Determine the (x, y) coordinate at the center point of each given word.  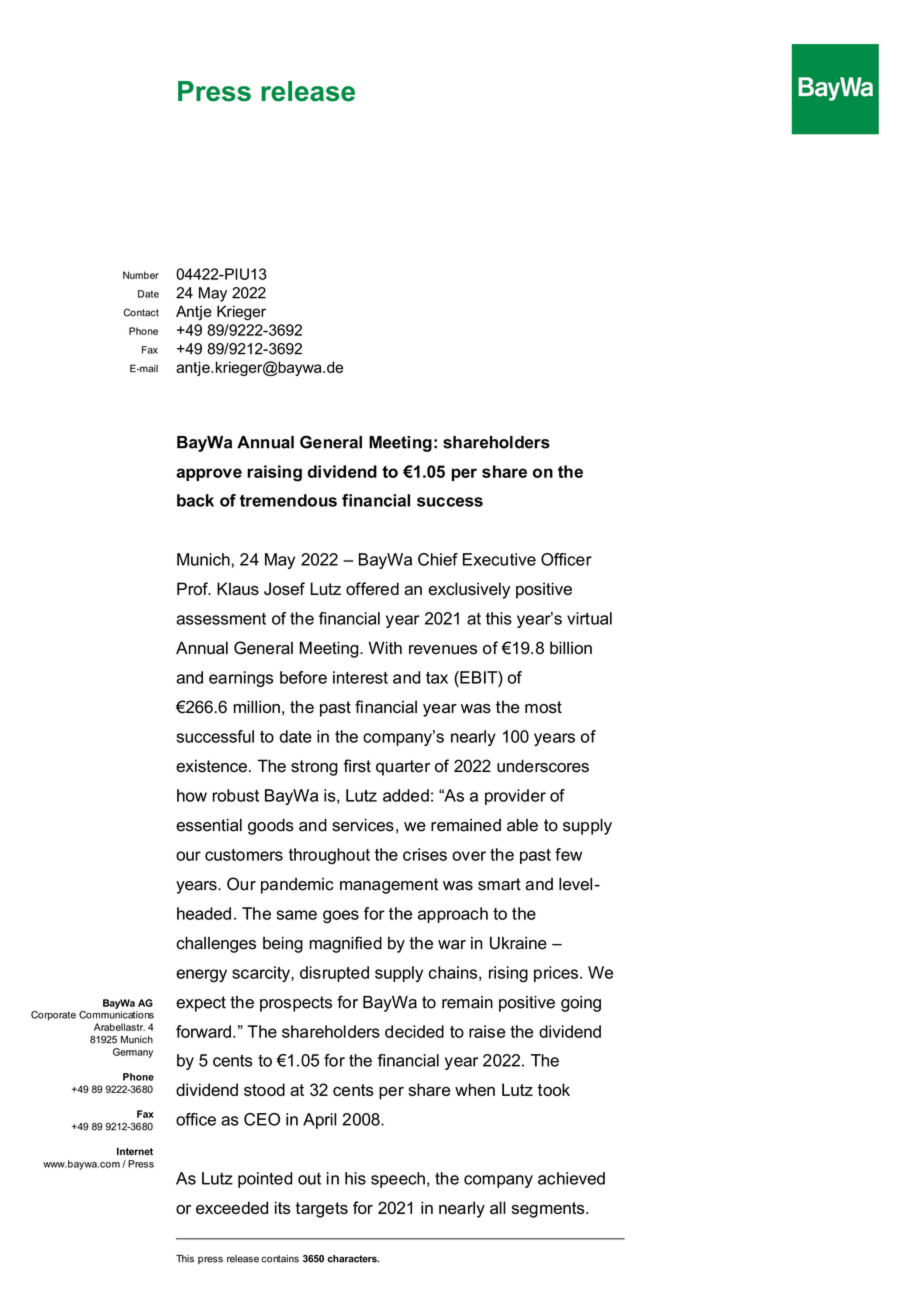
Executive (499, 559)
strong (314, 768)
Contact (141, 312)
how (192, 795)
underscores (543, 766)
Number (141, 275)
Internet (135, 1151)
